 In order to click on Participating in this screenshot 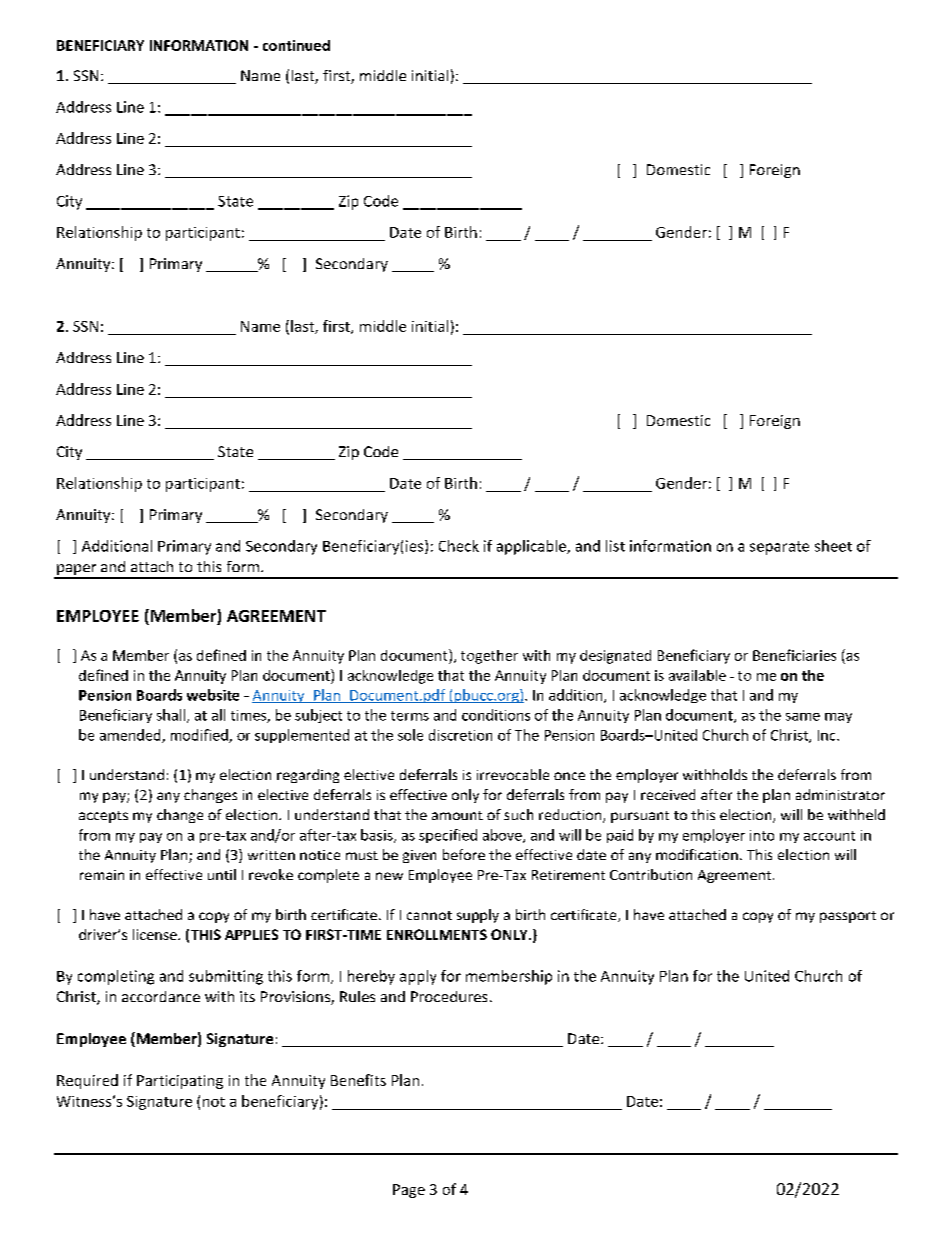, I will do `click(180, 1082)`.
